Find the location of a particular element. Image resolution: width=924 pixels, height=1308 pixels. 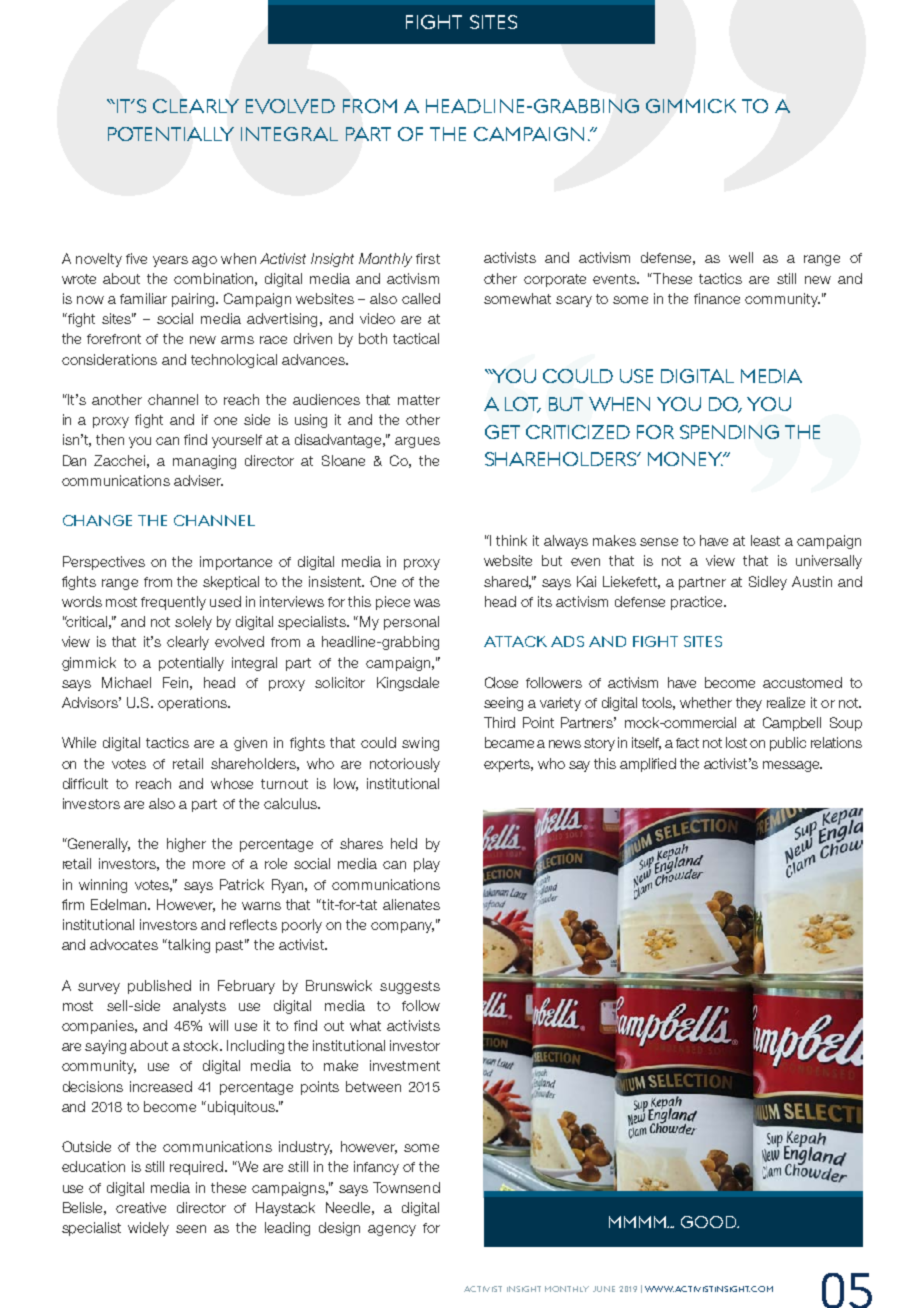

MONEY is located at coordinates (686, 459).
